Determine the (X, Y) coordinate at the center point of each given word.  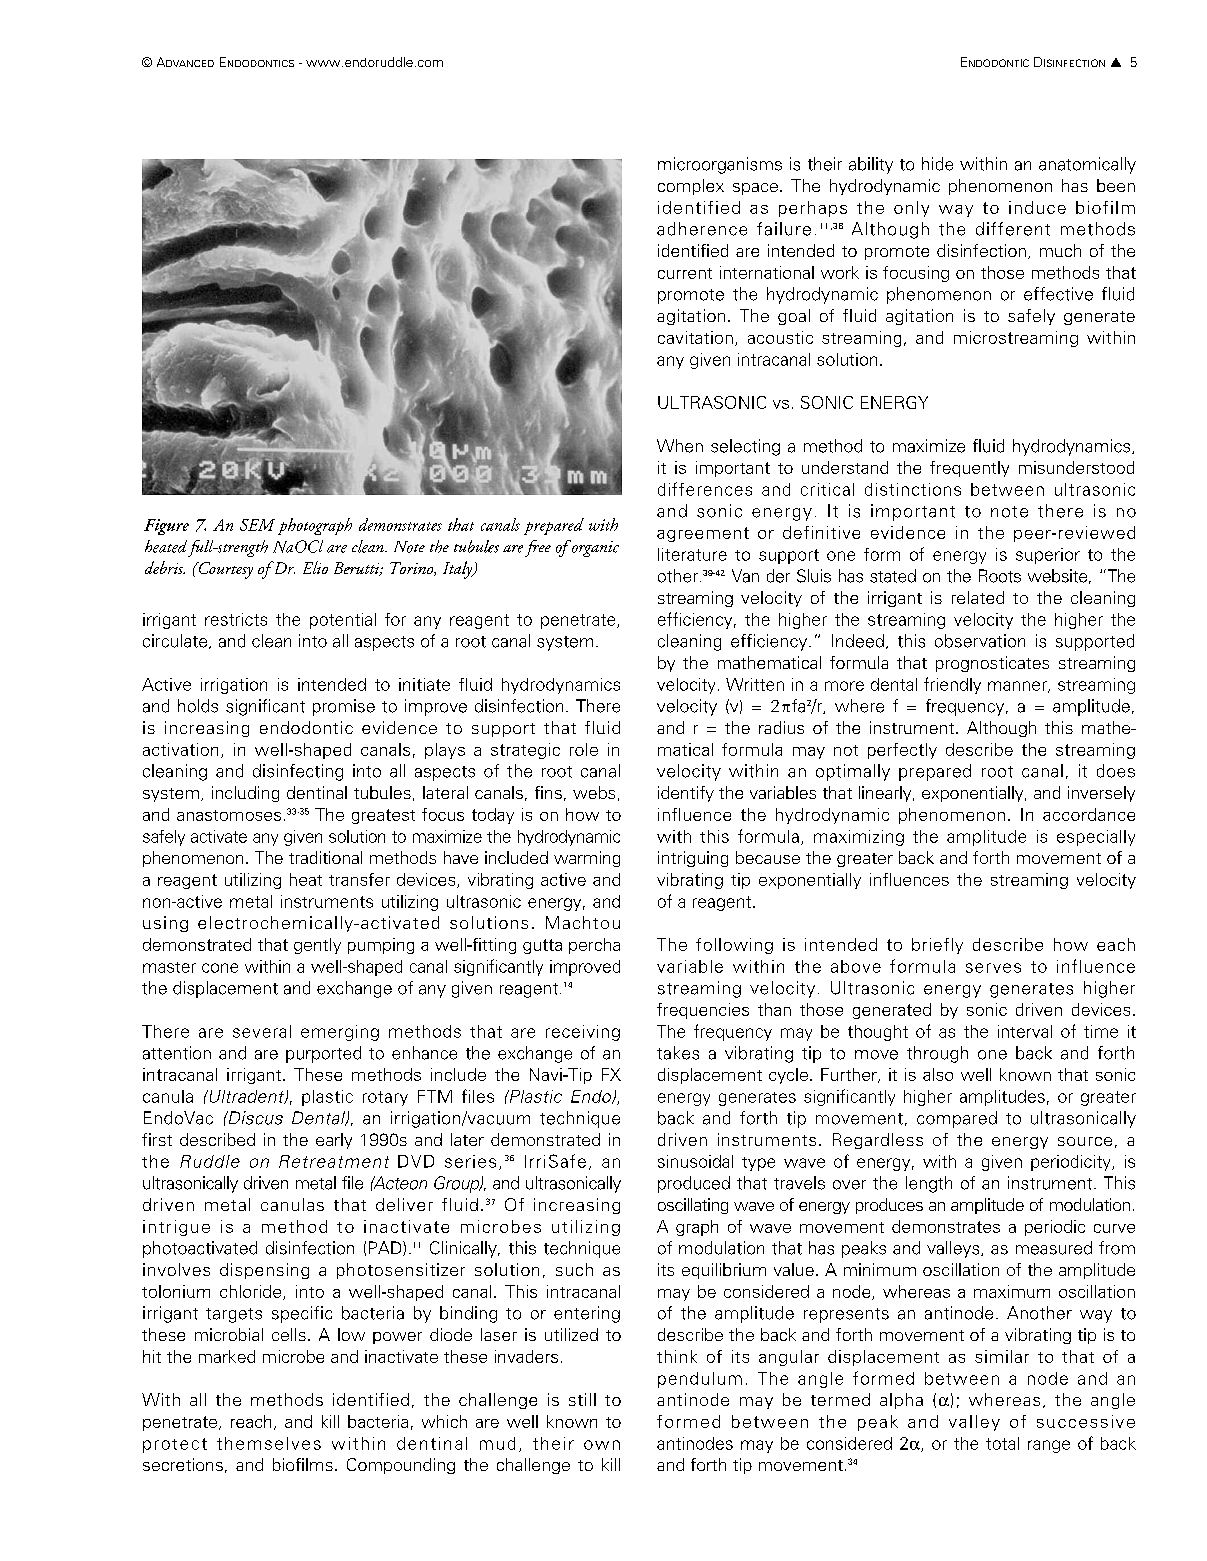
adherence (702, 229)
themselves (269, 1443)
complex (691, 187)
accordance (1089, 814)
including (245, 794)
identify (686, 794)
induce (1037, 207)
